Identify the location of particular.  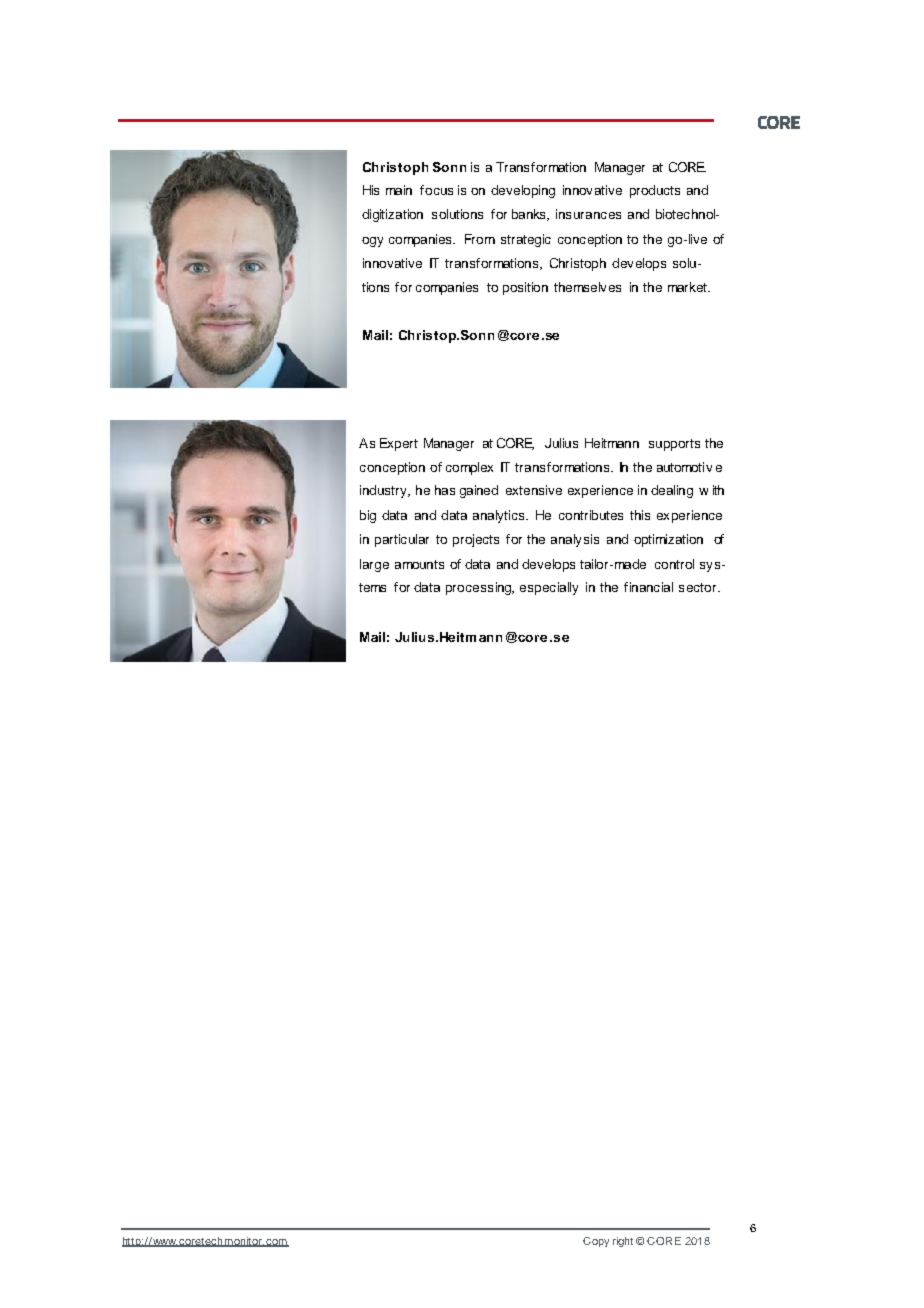
(402, 540).
